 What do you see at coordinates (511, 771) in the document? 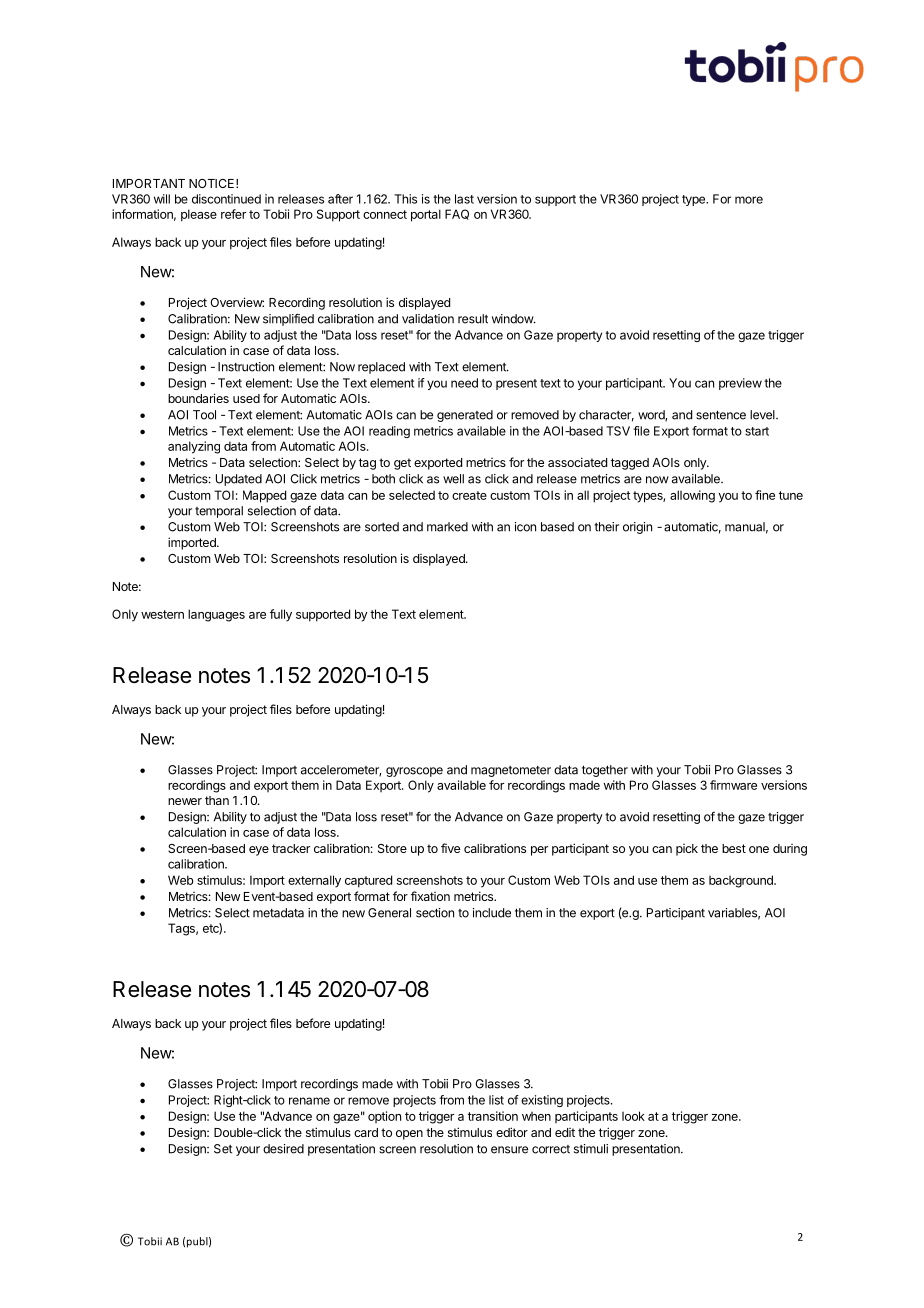
I see `magnetometer` at bounding box center [511, 771].
